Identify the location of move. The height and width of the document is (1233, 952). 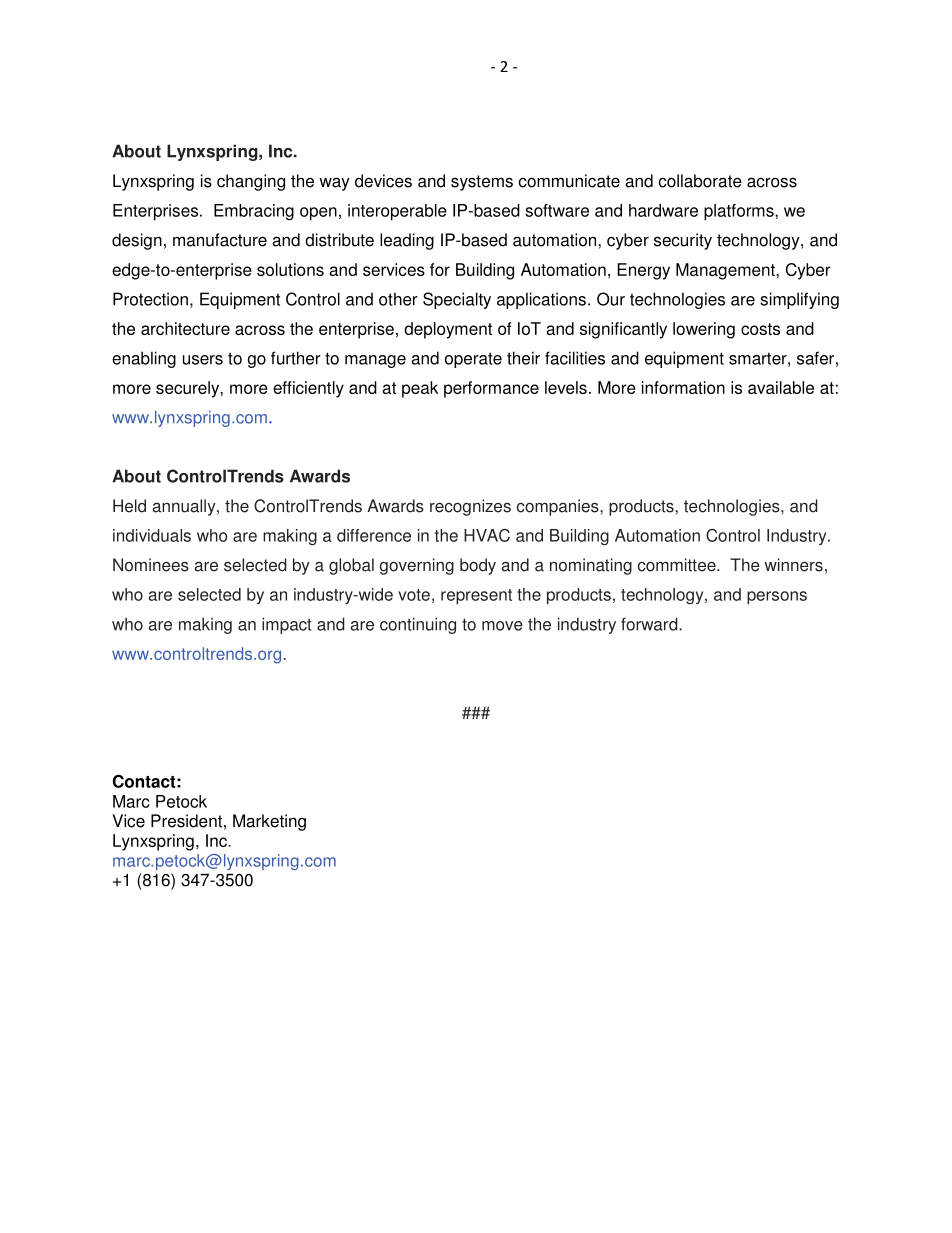
(502, 626).
